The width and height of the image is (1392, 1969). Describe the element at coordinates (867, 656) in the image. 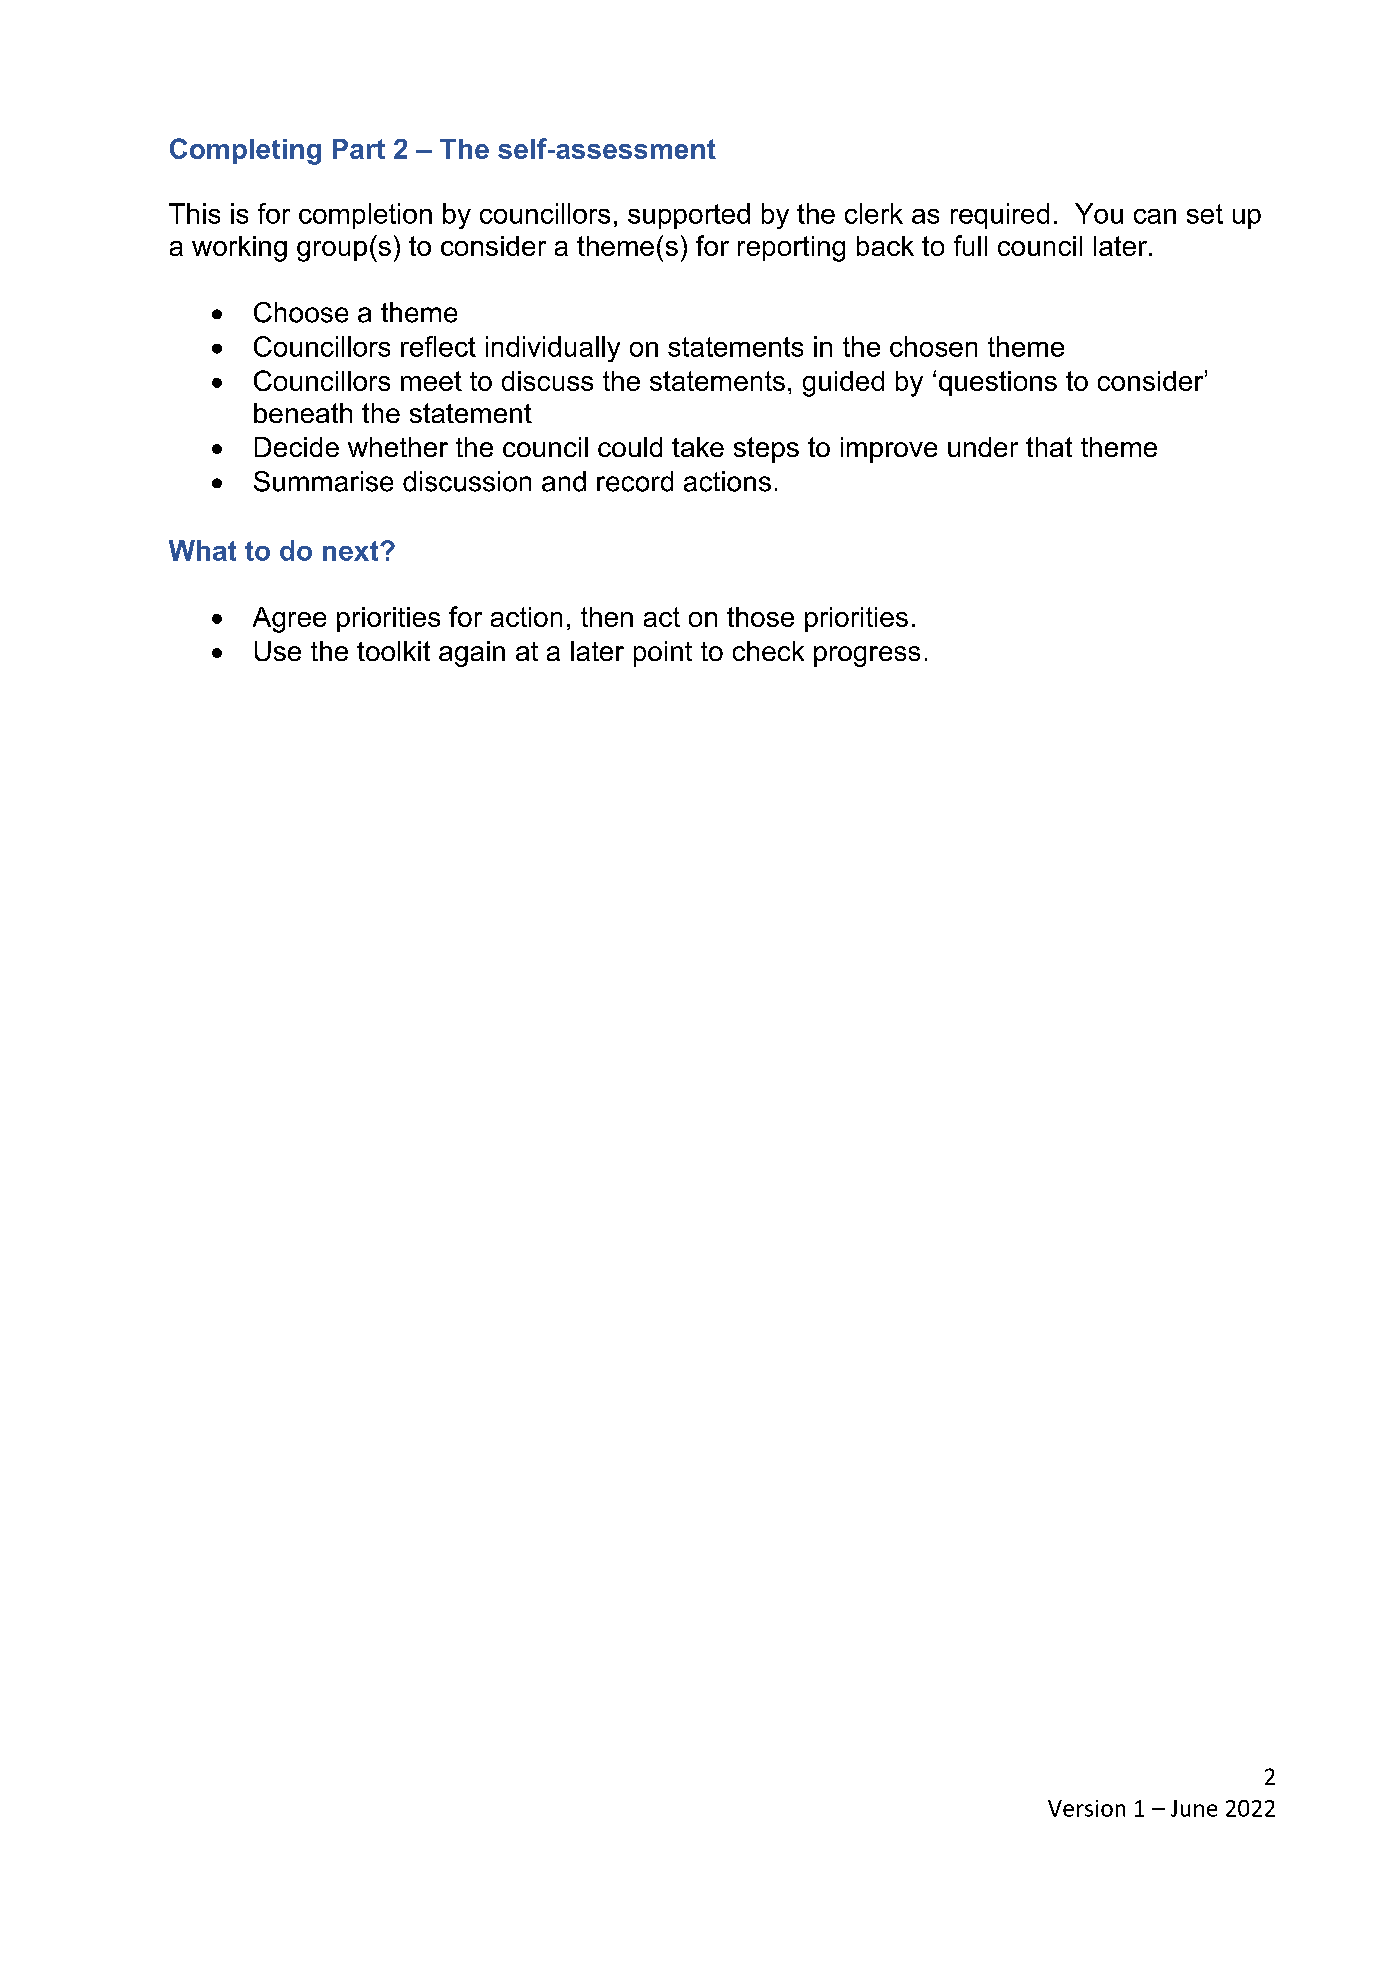

I see `progress` at that location.
